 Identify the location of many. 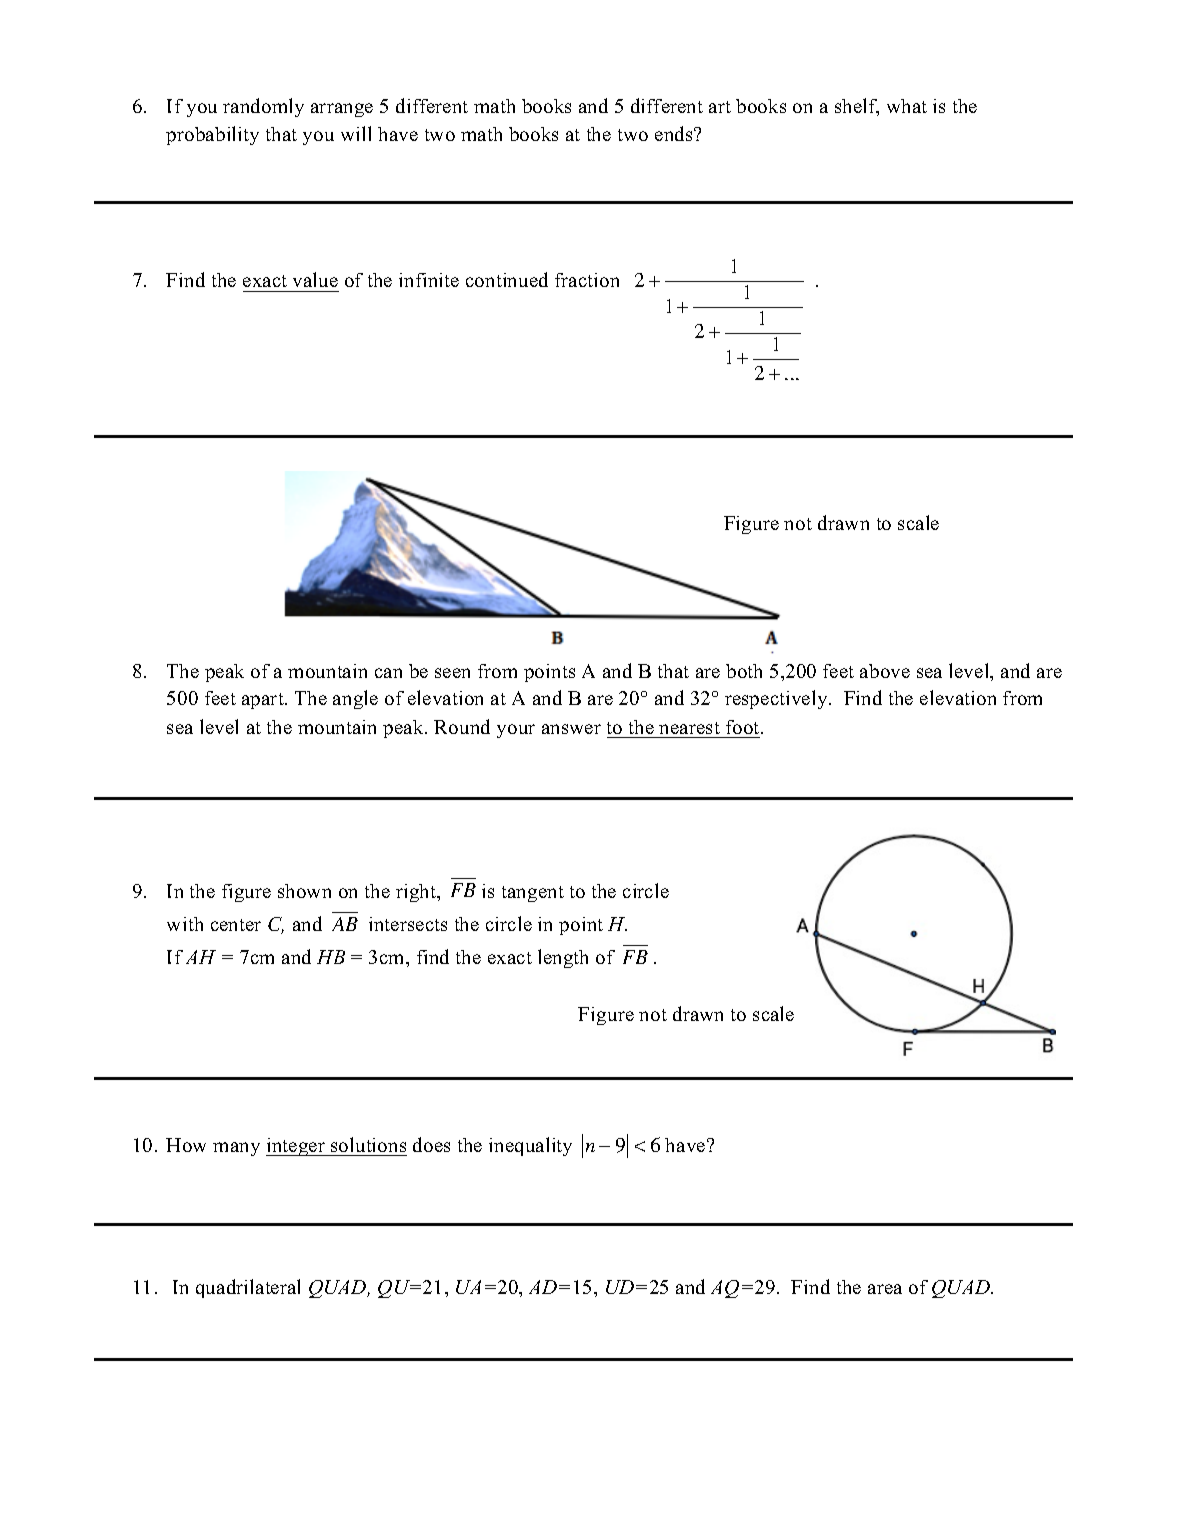
(236, 1149).
